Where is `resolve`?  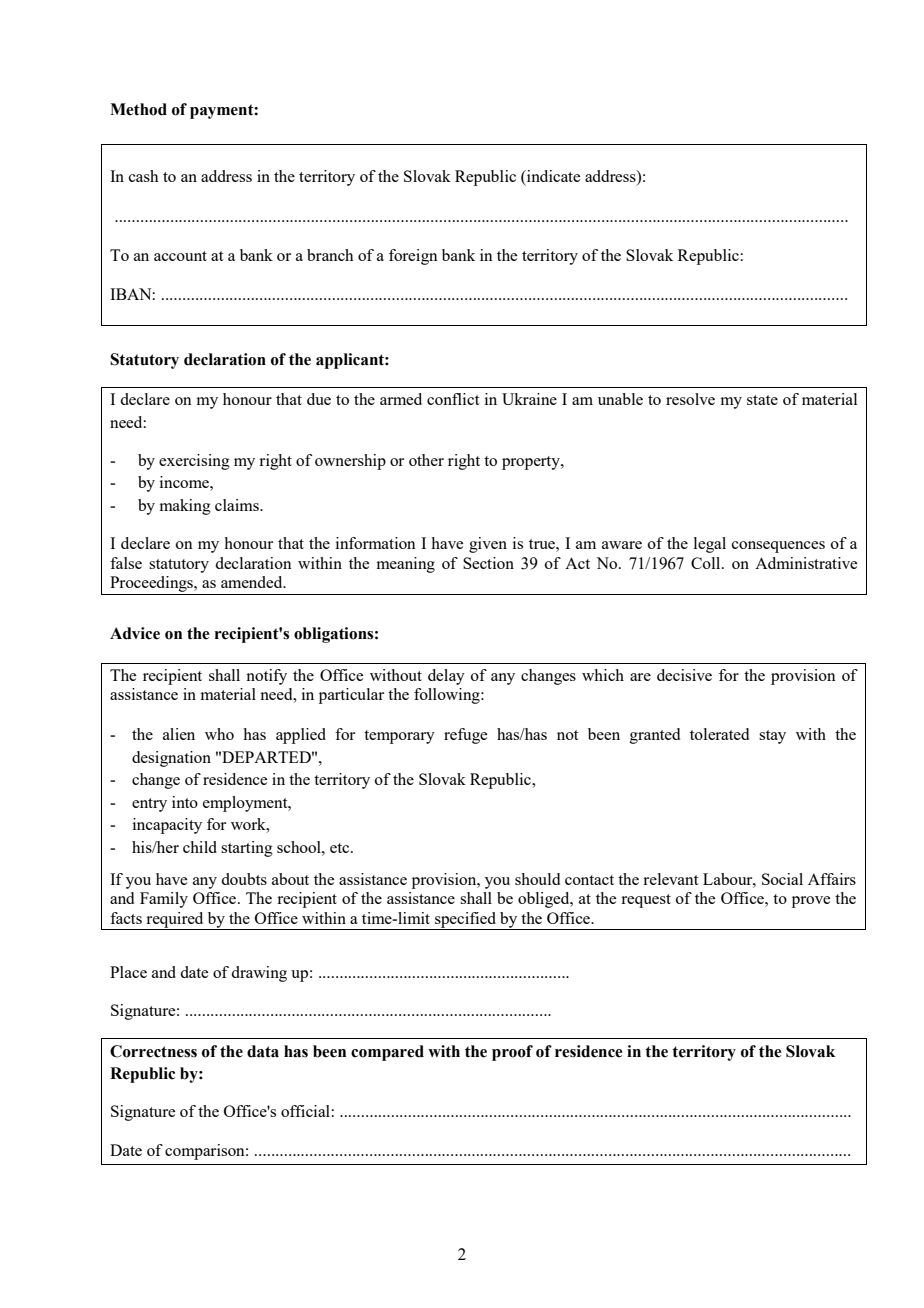
resolve is located at coordinates (690, 399).
